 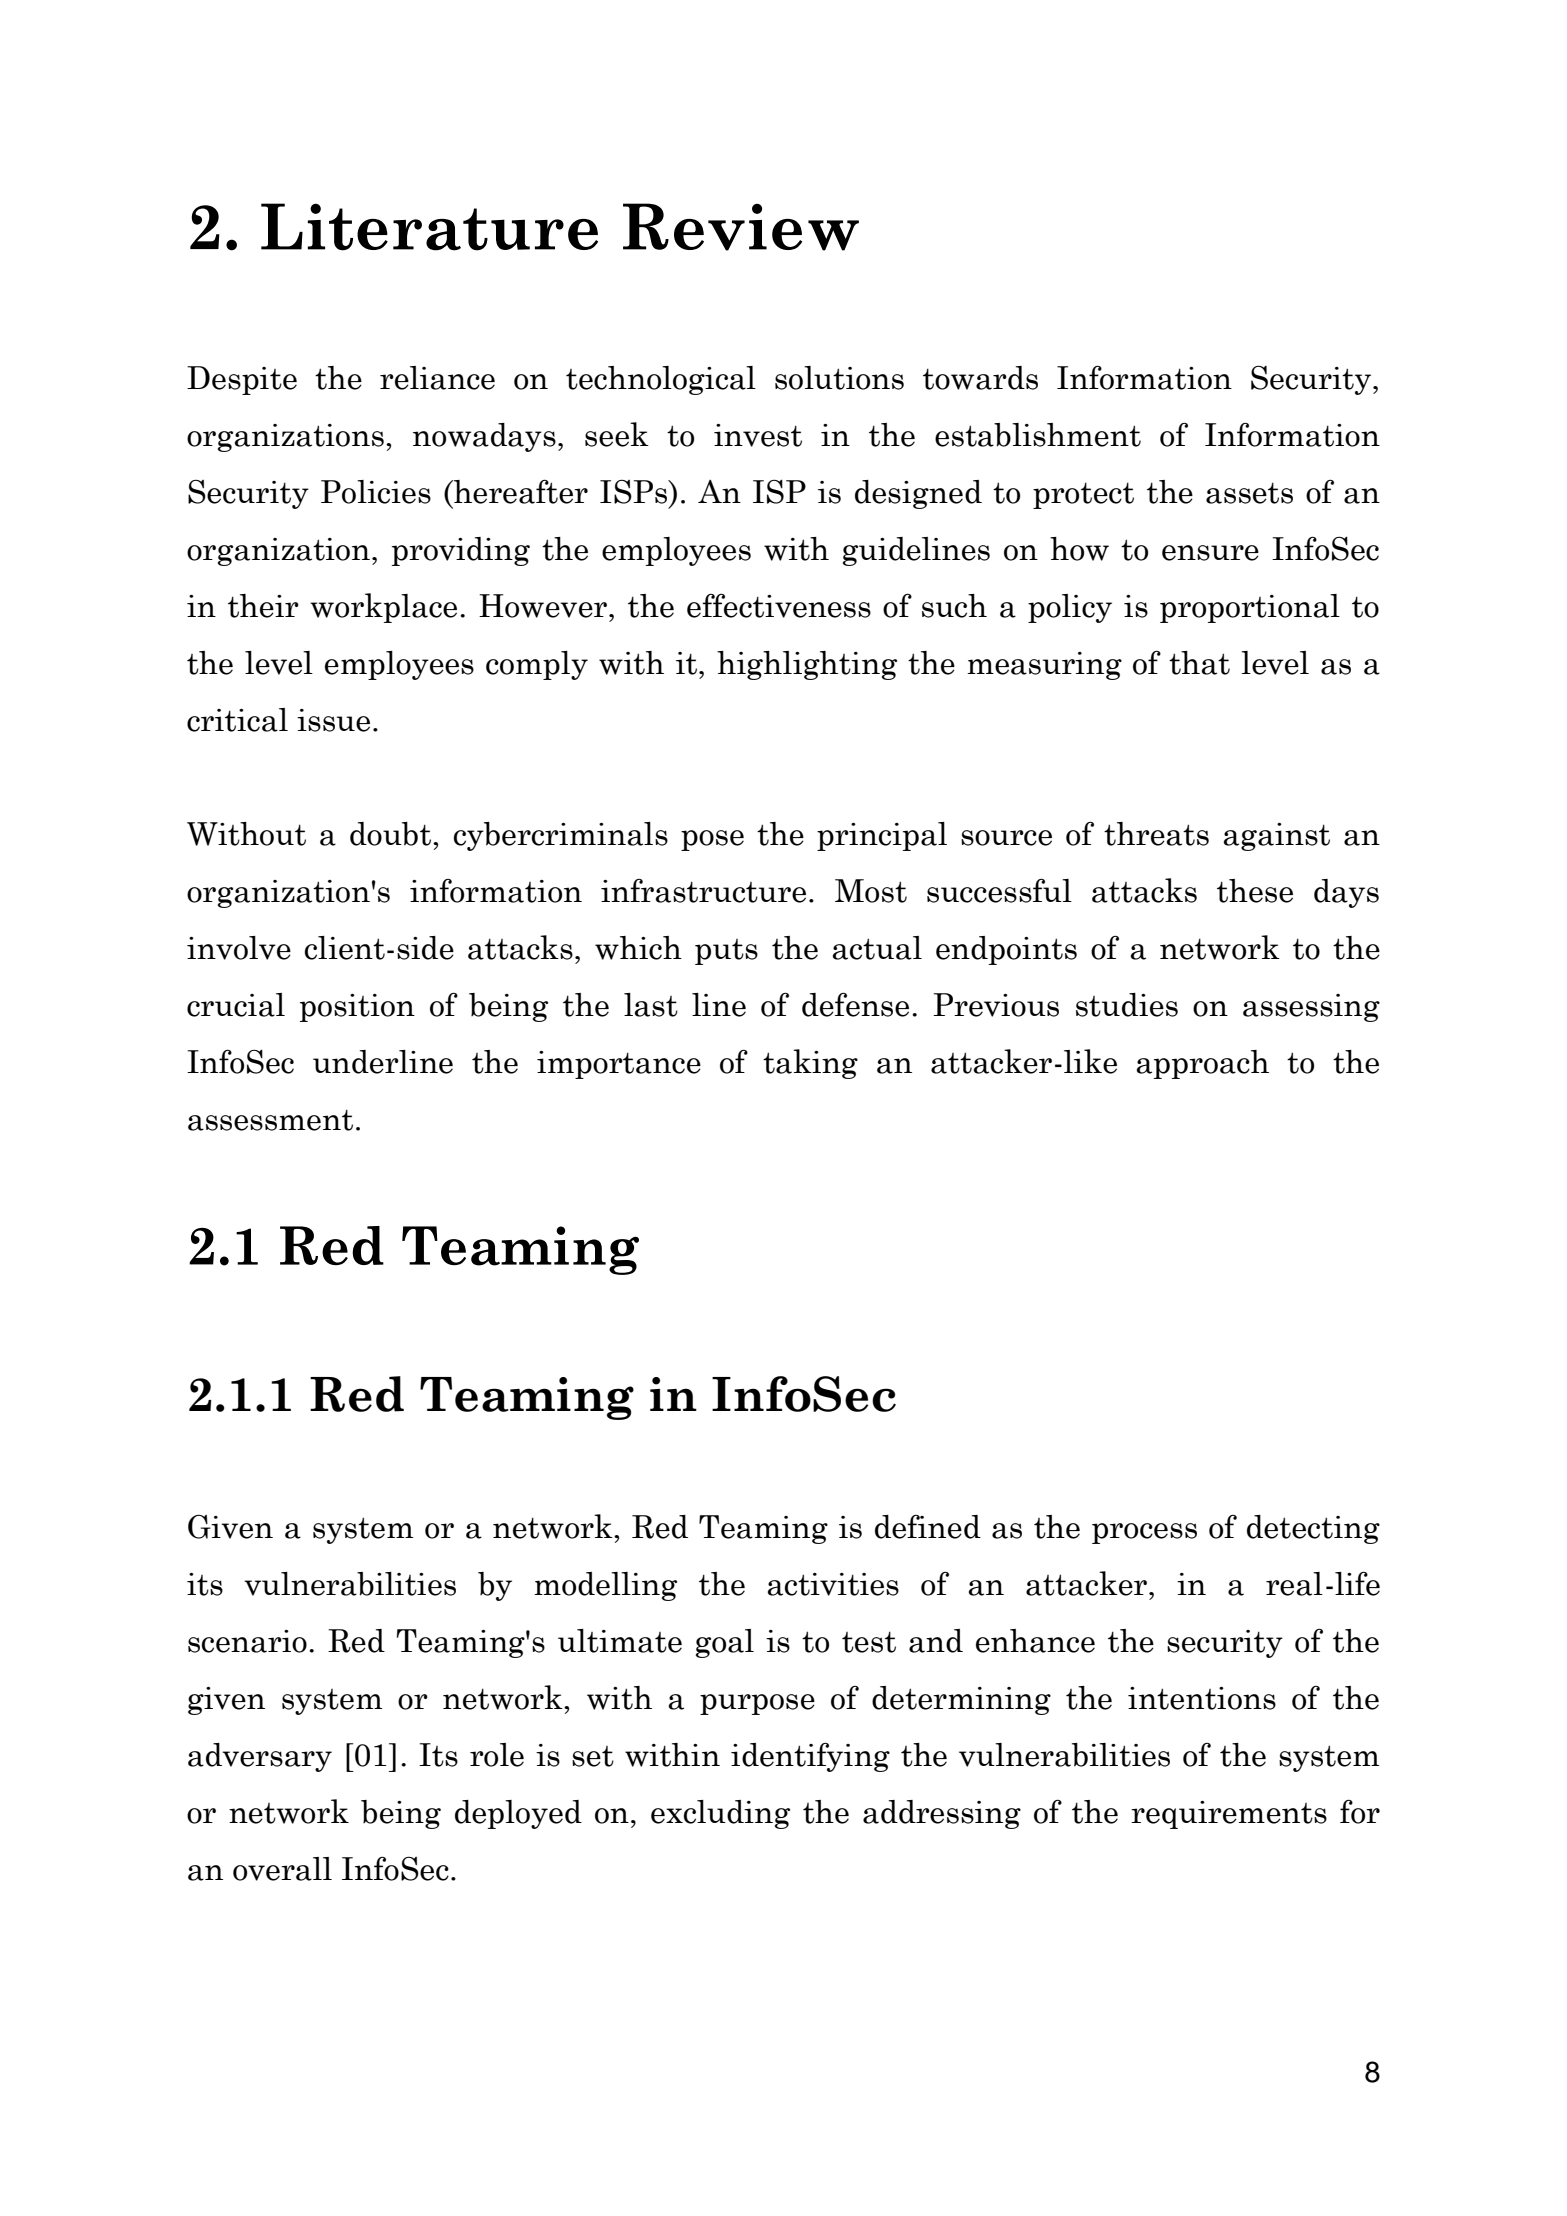 I want to click on Review, so click(x=741, y=227).
